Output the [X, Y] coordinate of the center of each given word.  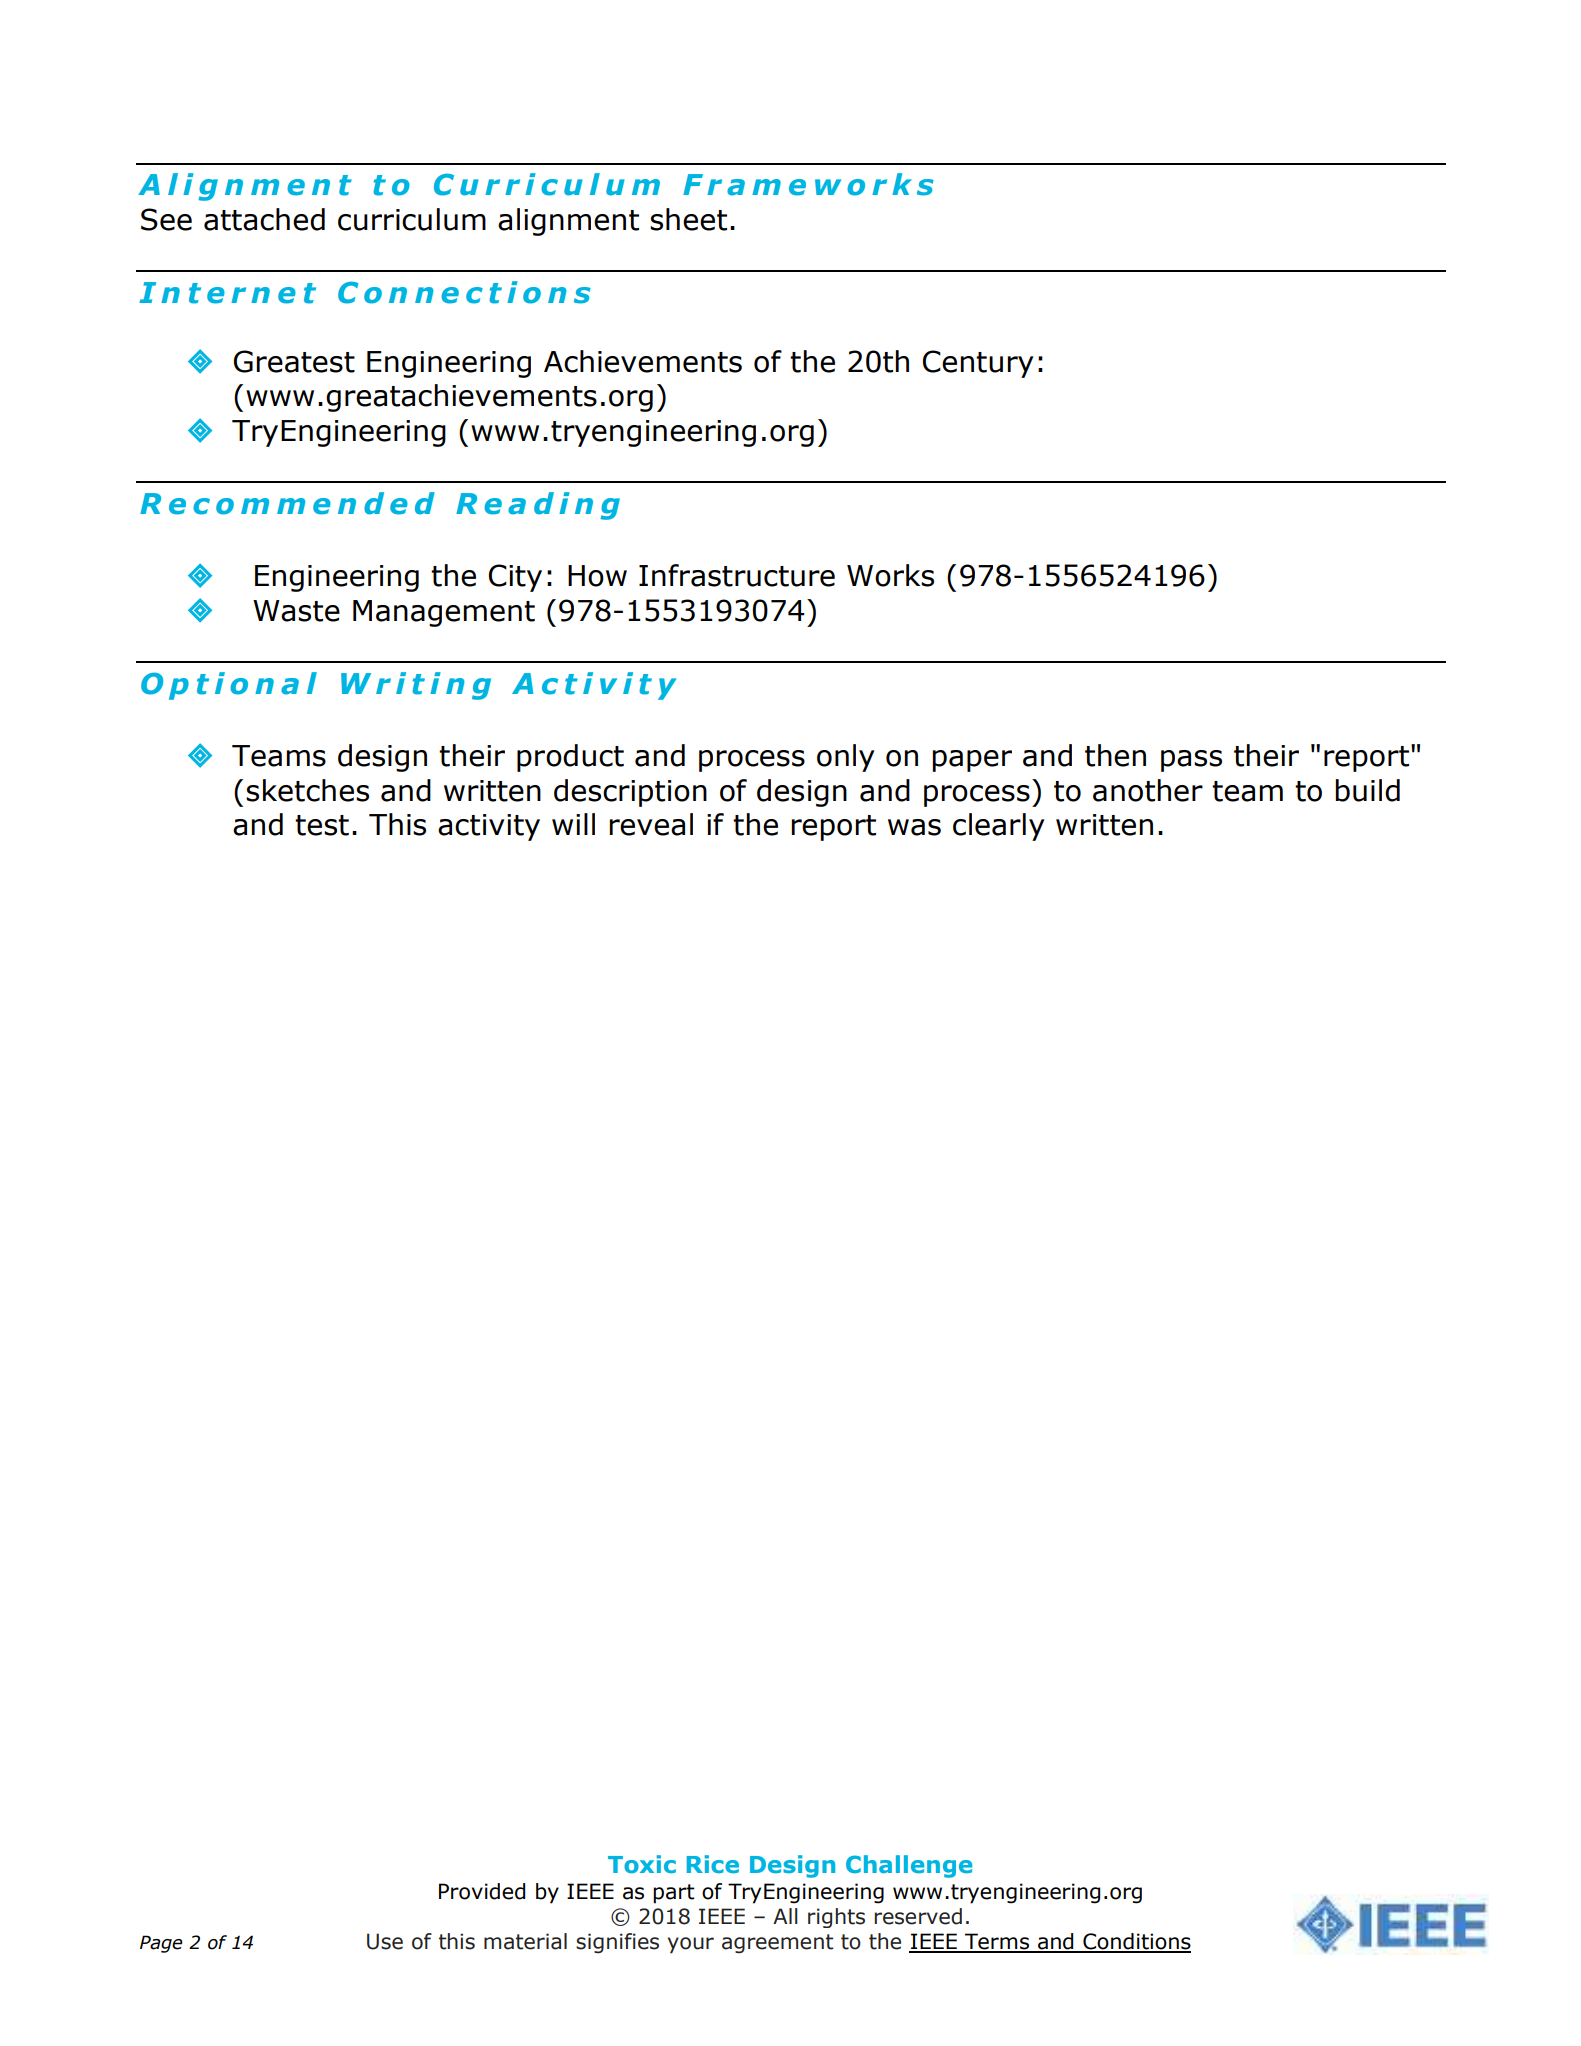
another [1148, 790]
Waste [296, 611]
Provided [482, 1891]
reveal [651, 824]
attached [264, 219]
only [845, 758]
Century [978, 364]
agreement [777, 1944]
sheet [688, 219]
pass [1191, 761]
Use [385, 1941]
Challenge [909, 1866]
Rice [713, 1864]
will [573, 824]
